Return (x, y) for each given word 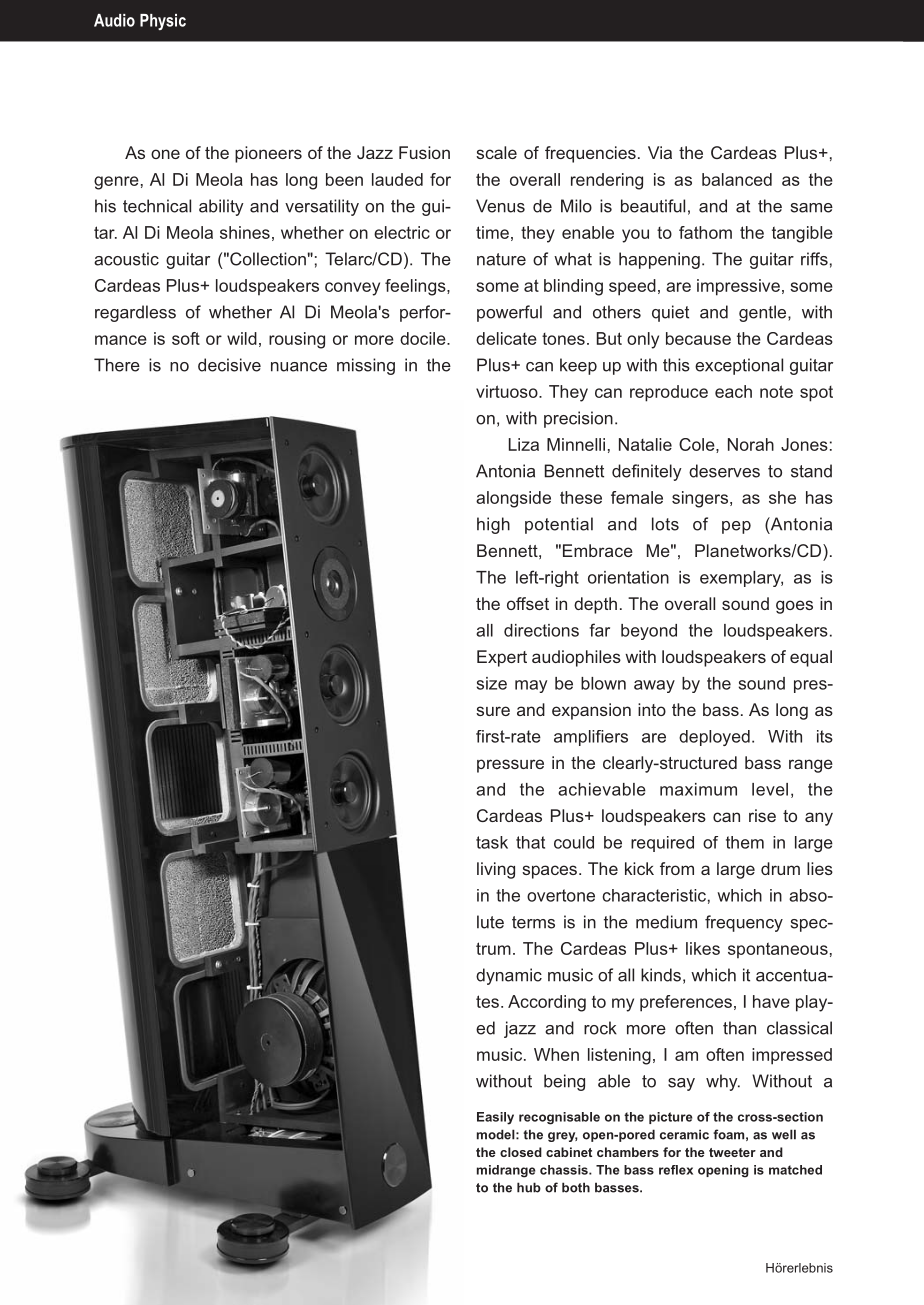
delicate (506, 338)
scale (496, 152)
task (492, 842)
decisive (229, 365)
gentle (764, 313)
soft (186, 338)
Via (660, 152)
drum (780, 868)
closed (521, 1152)
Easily (495, 1118)
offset (528, 603)
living (496, 870)
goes (794, 607)
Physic (163, 22)
